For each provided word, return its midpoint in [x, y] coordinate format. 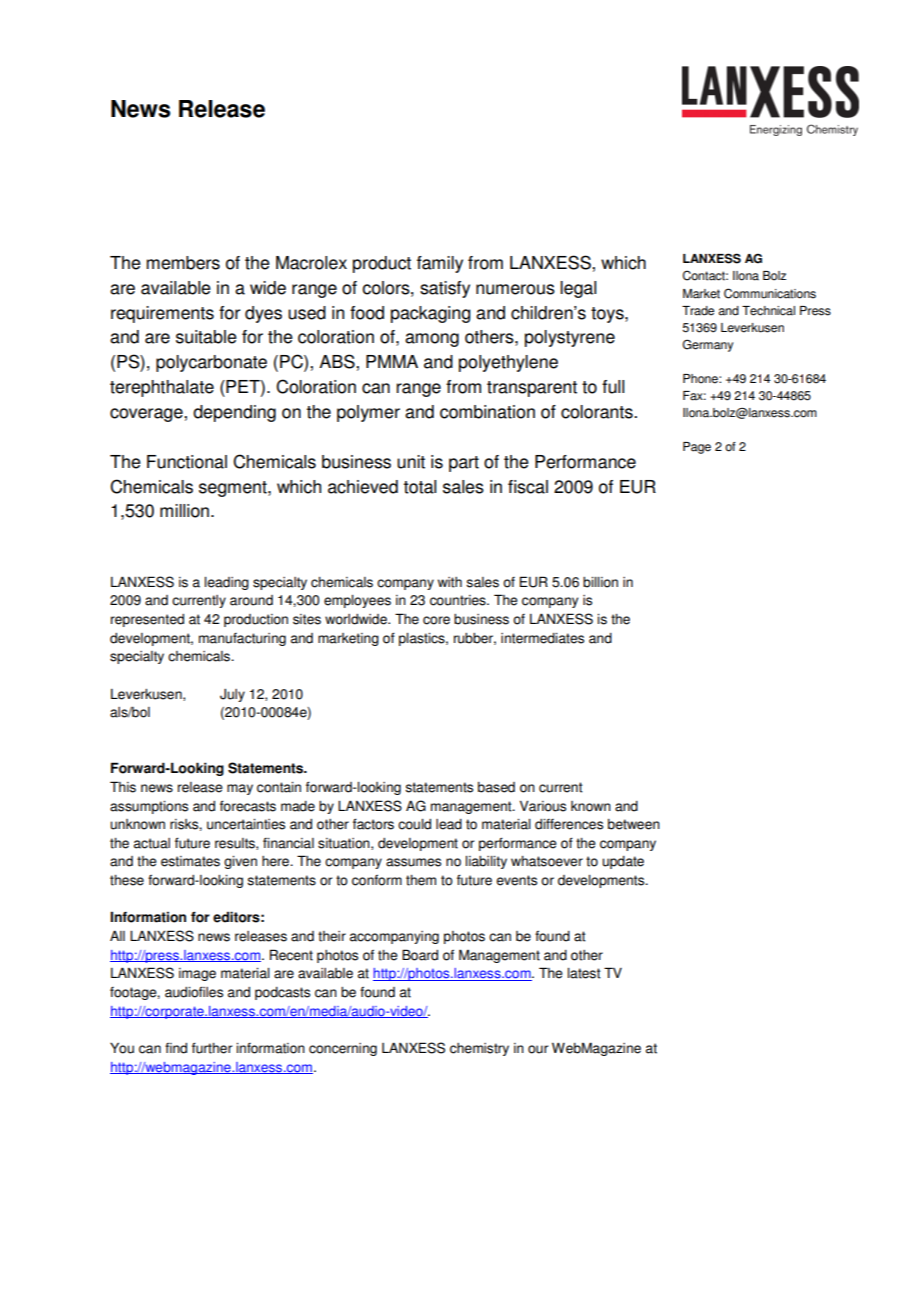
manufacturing [242, 639]
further [212, 1048]
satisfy [445, 289]
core [436, 620]
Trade [698, 311]
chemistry [479, 1049]
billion [600, 582]
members [183, 263]
